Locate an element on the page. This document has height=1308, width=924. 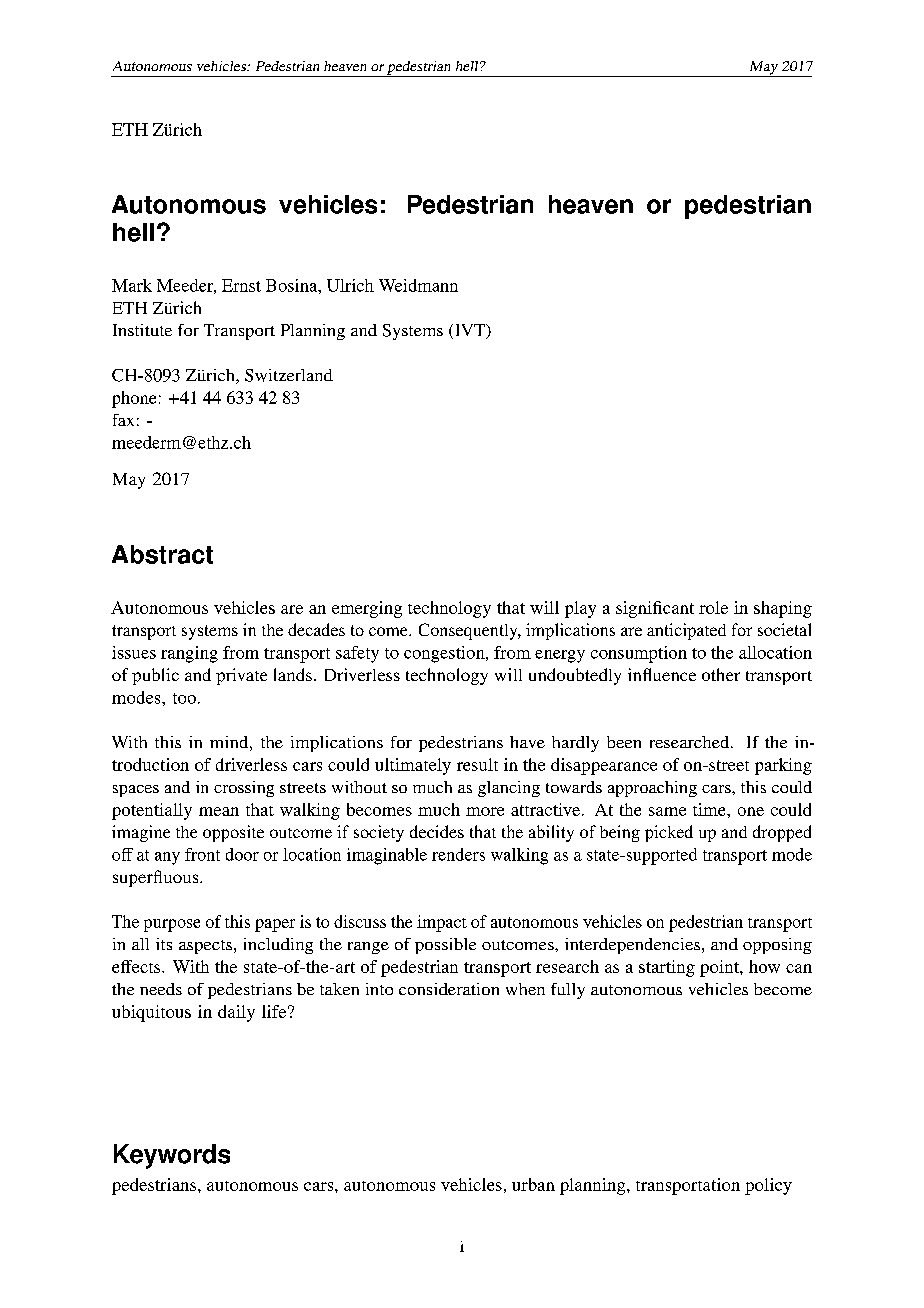
result is located at coordinates (477, 764).
